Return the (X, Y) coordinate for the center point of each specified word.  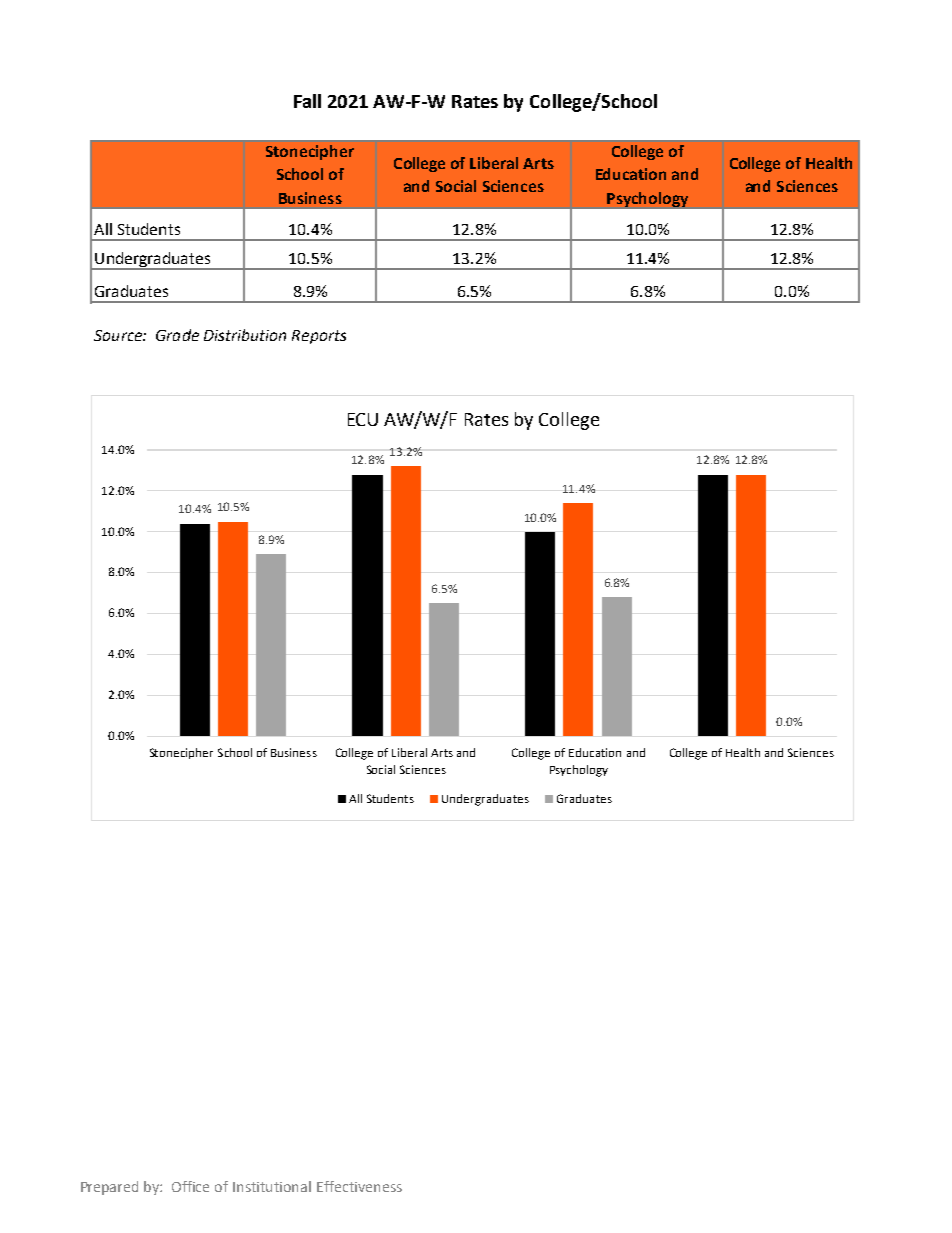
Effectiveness (359, 1186)
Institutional (272, 1186)
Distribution (245, 335)
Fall (307, 101)
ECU (363, 419)
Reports (319, 337)
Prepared (109, 1188)
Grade (177, 335)
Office (190, 1186)
